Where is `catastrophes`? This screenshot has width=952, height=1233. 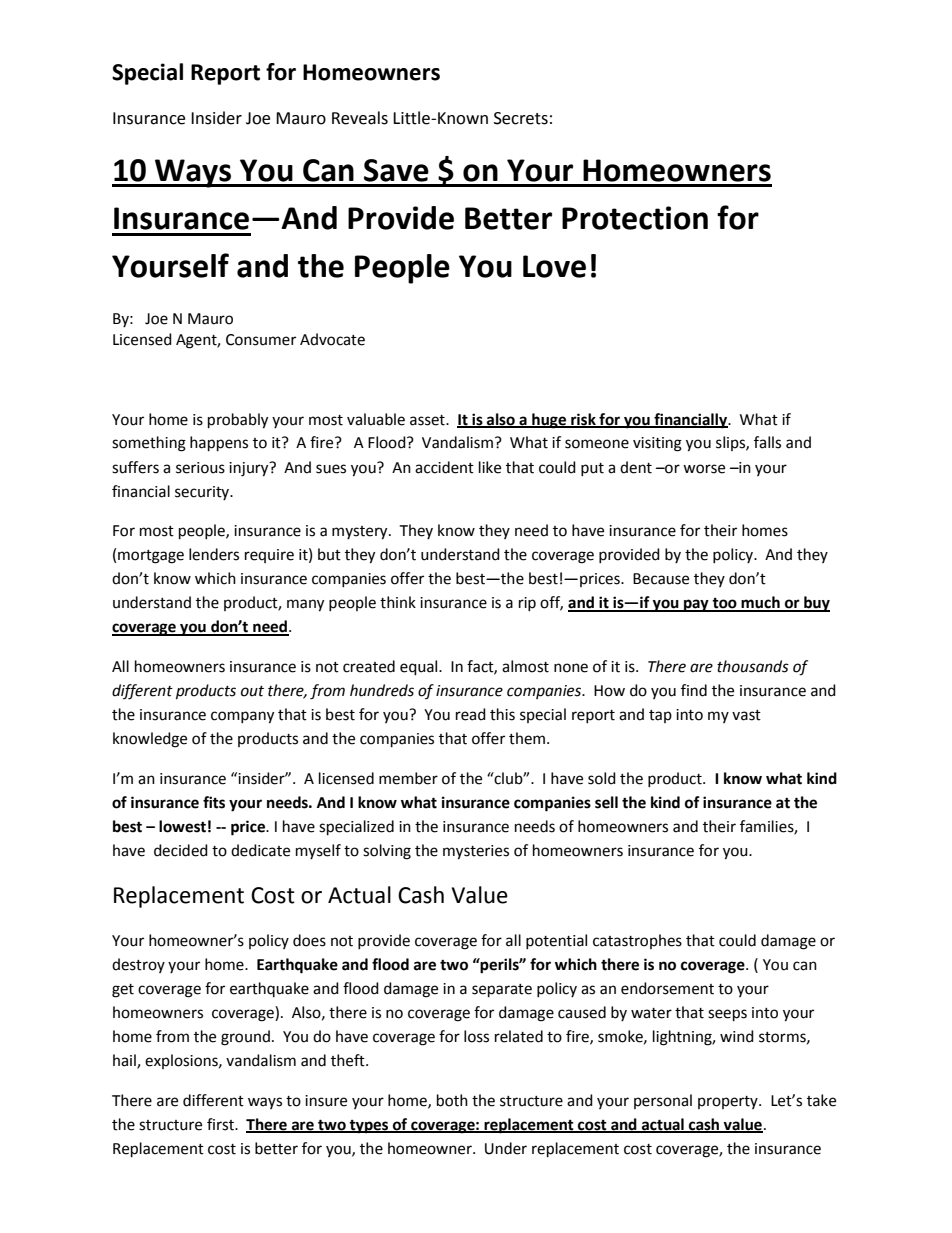
catastrophes is located at coordinates (637, 941).
